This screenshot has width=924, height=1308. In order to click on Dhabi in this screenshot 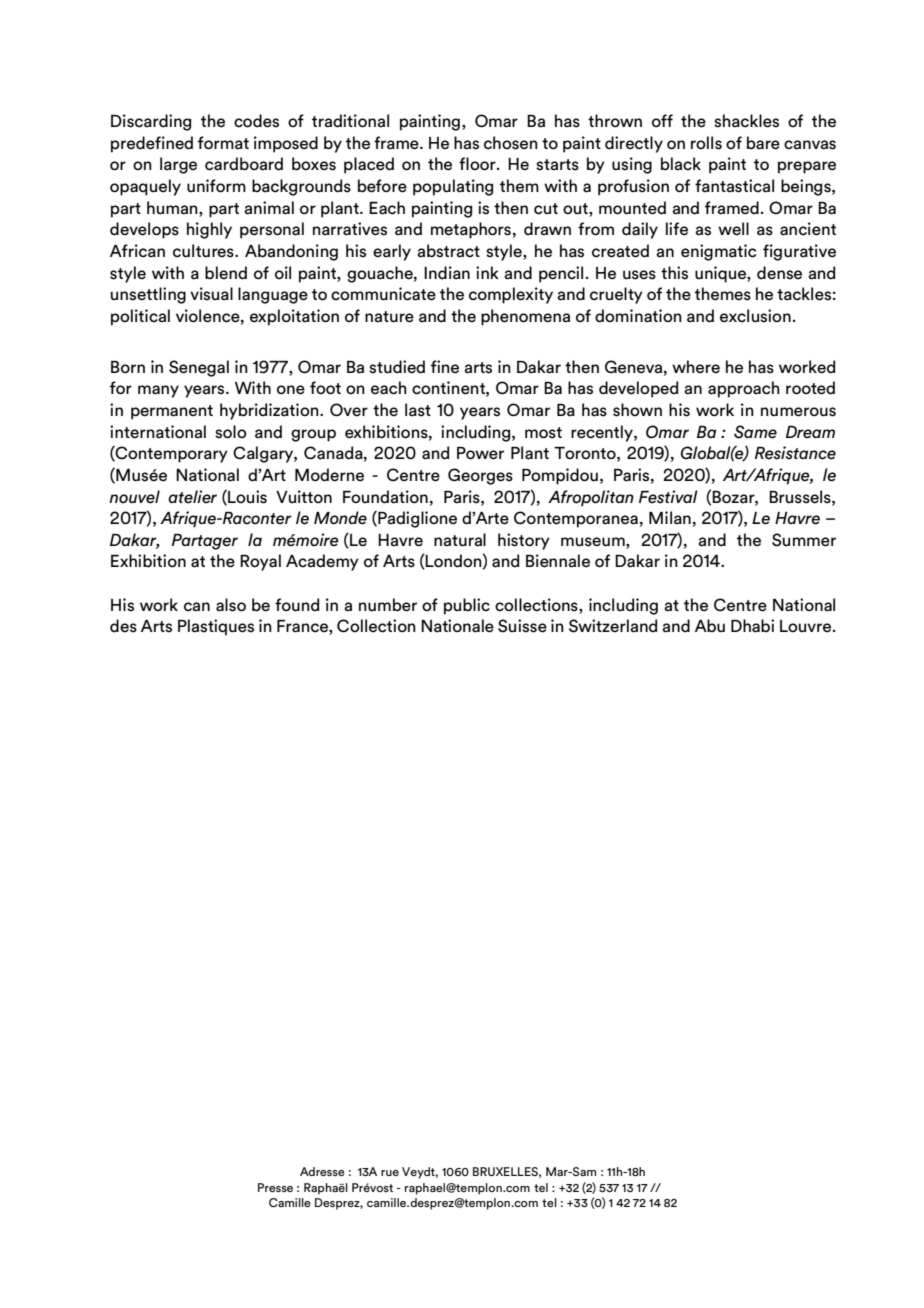, I will do `click(752, 626)`.
